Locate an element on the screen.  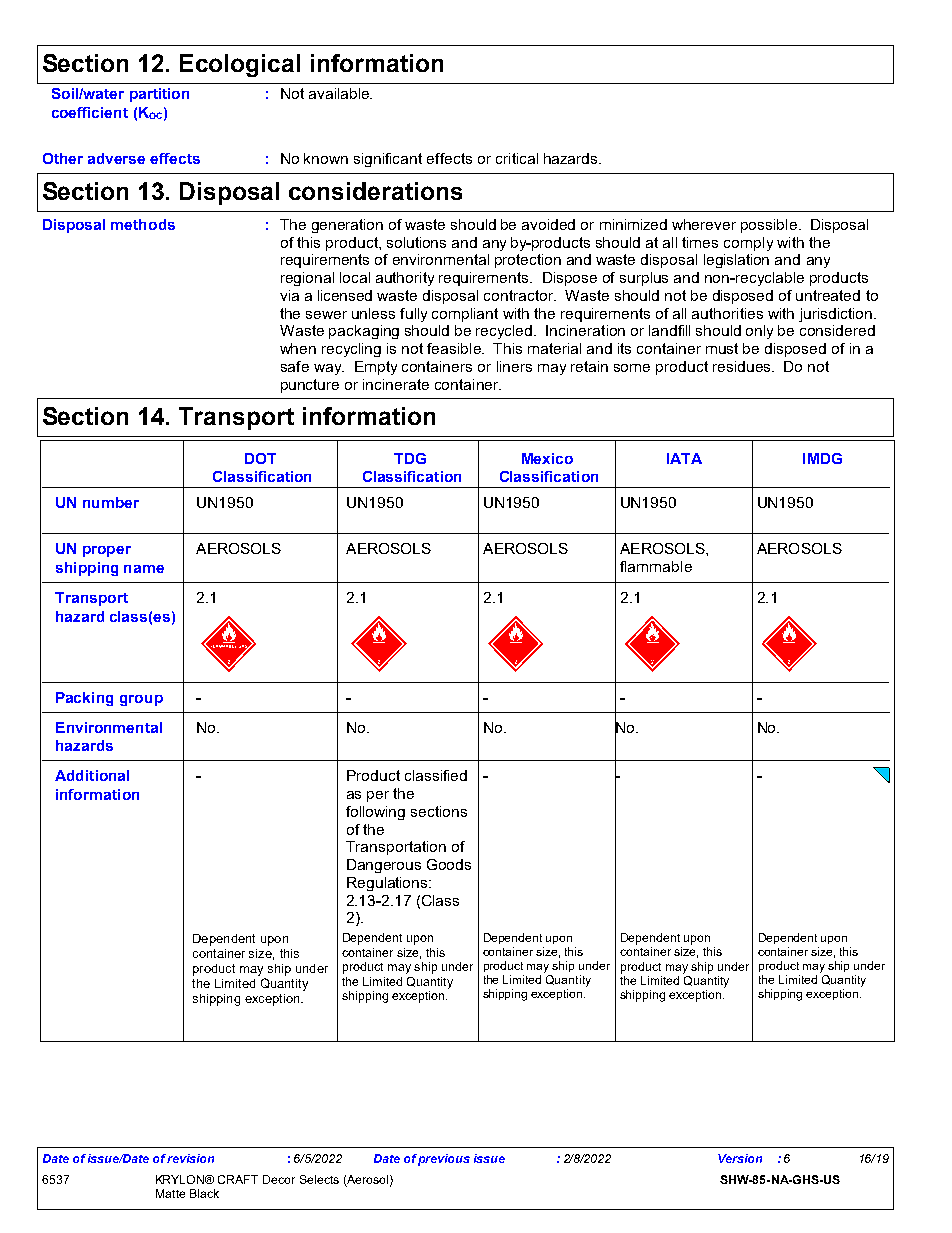
partition is located at coordinates (159, 95).
